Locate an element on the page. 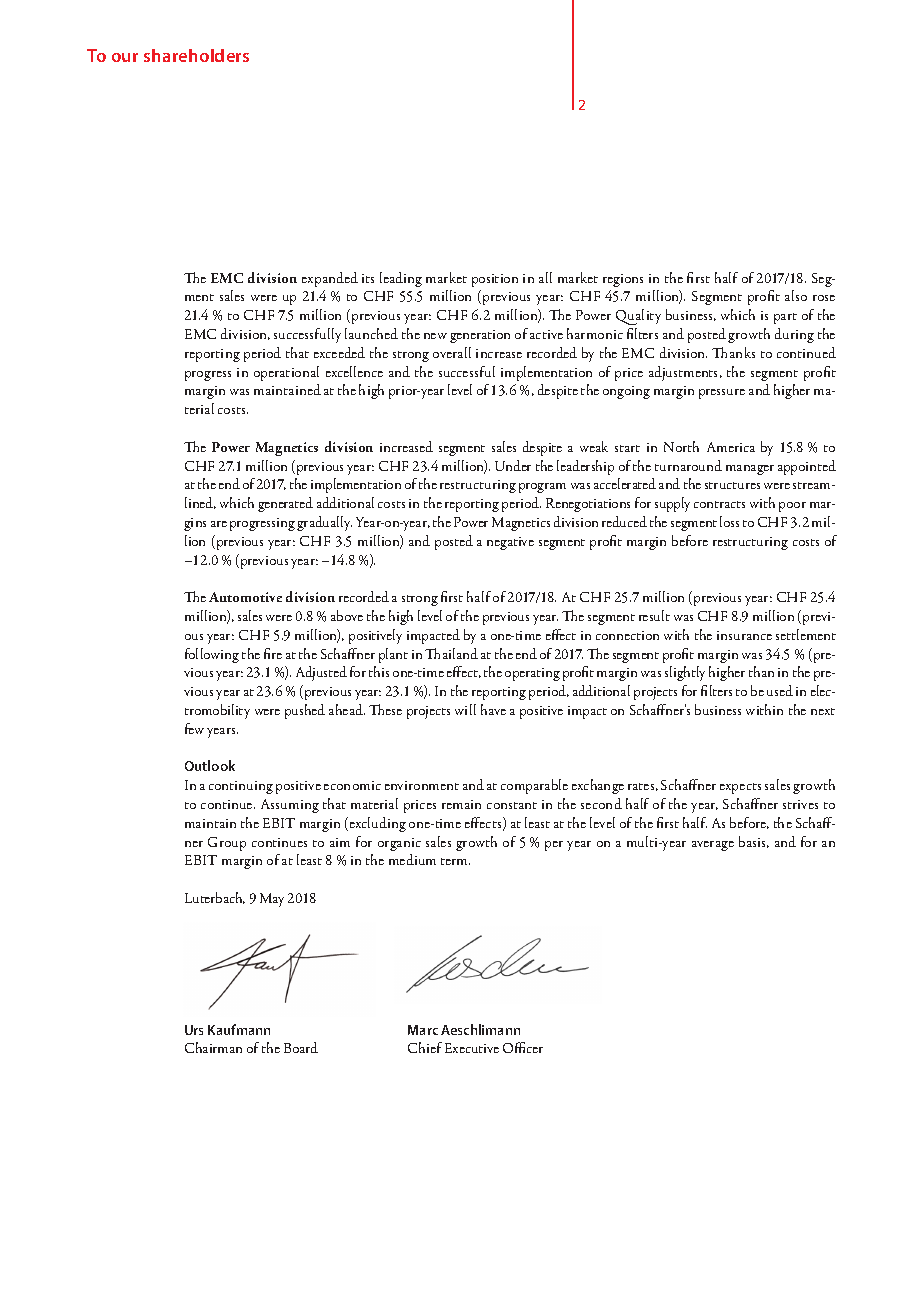  regions is located at coordinates (623, 280).
